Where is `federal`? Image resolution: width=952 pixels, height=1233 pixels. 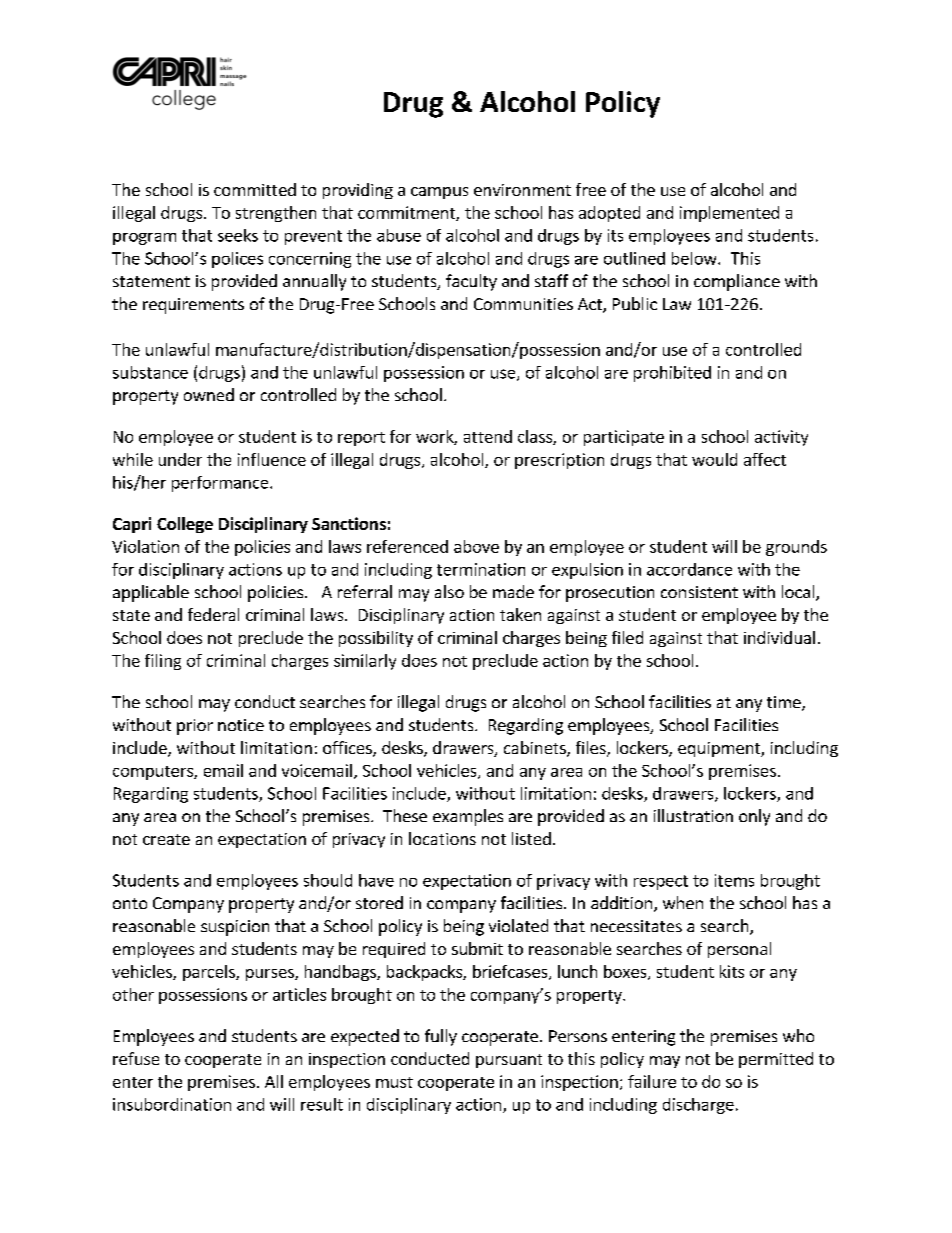 federal is located at coordinates (213, 614).
